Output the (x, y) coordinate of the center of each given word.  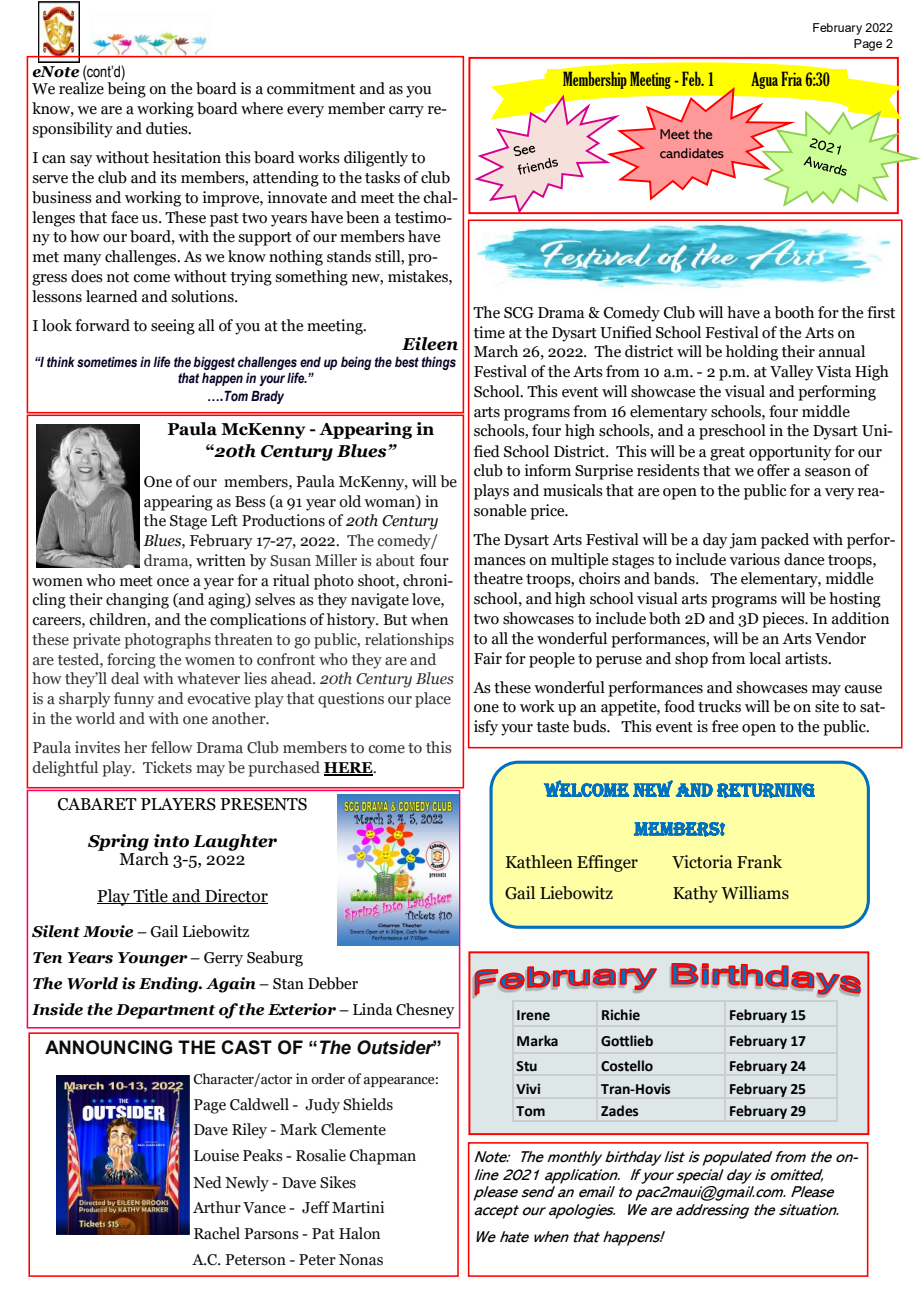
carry (406, 112)
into (171, 841)
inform (547, 470)
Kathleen (539, 862)
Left (224, 520)
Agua (764, 80)
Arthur (217, 1207)
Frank (759, 862)
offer (773, 470)
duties (168, 128)
